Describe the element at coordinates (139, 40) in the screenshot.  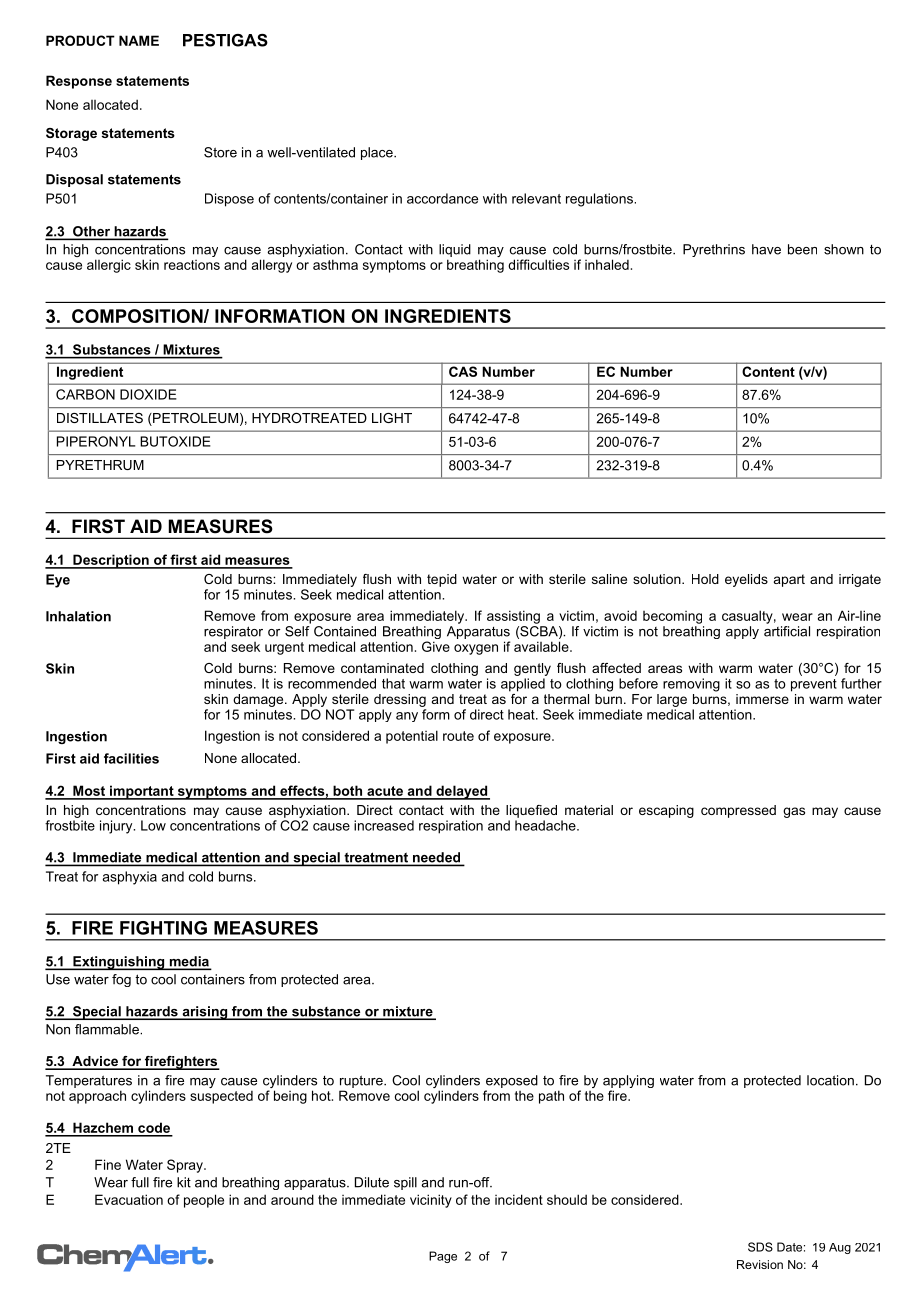
I see `NAME` at that location.
